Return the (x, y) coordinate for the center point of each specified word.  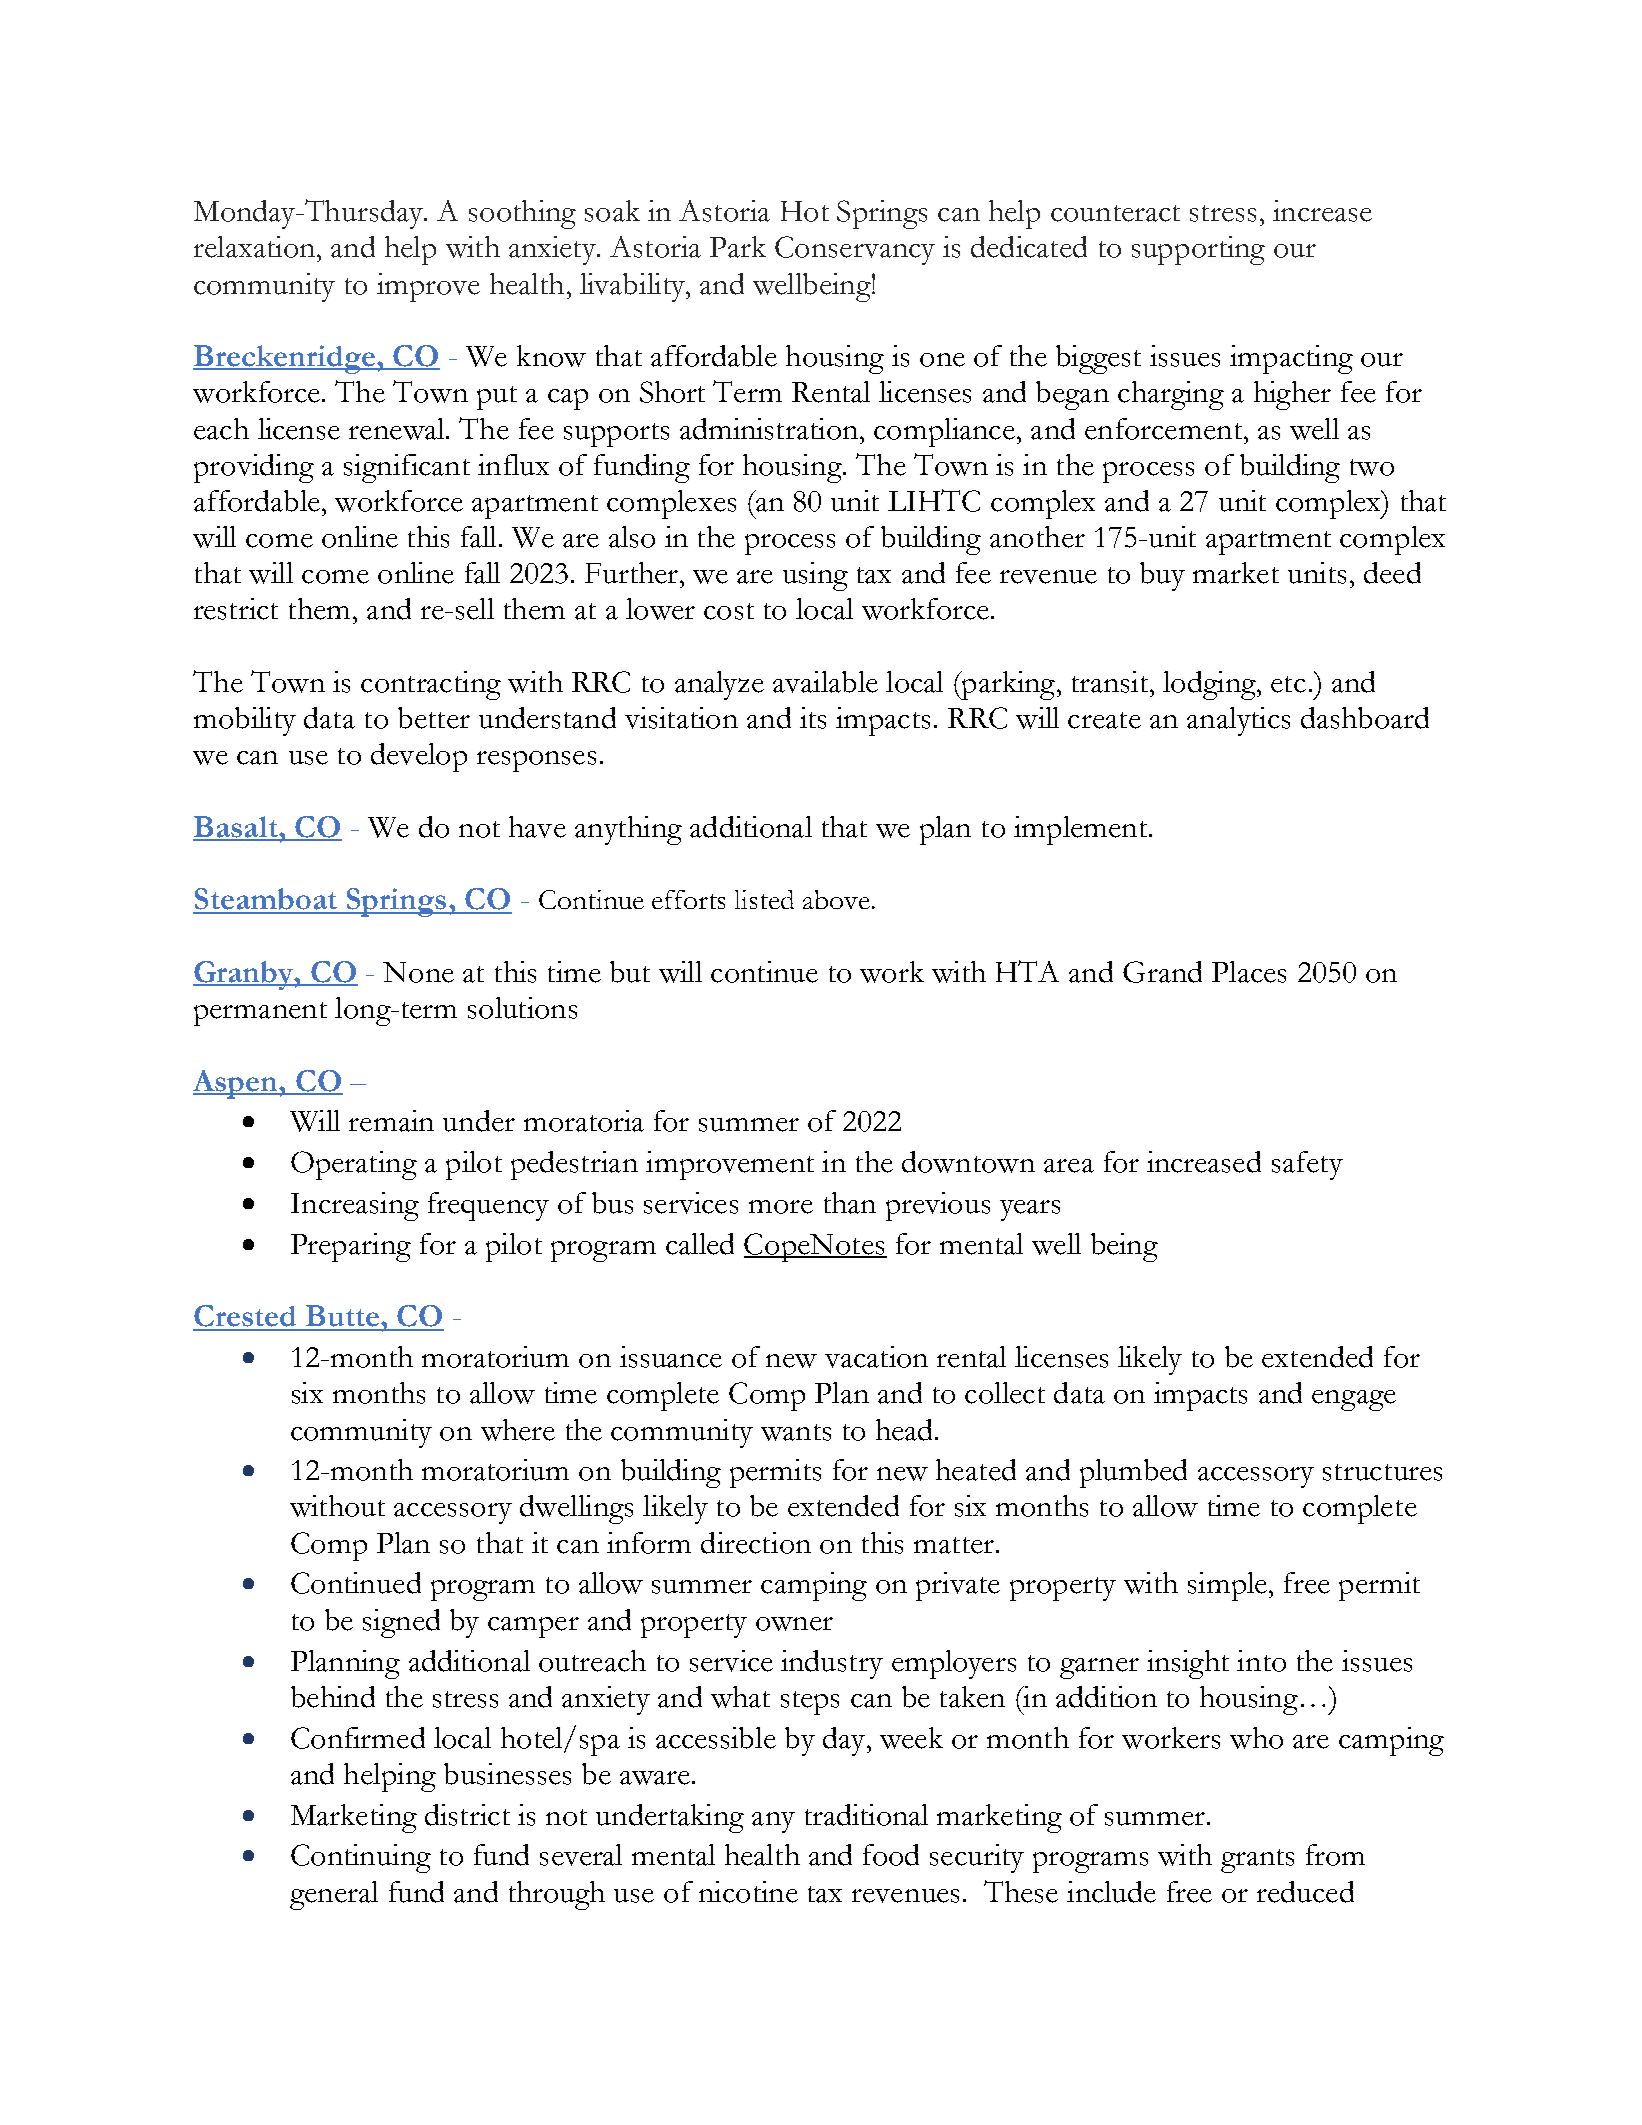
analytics (1238, 721)
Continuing (361, 1858)
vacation (876, 1357)
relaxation (256, 247)
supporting (1198, 250)
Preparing (351, 1247)
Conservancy (855, 250)
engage (1354, 1400)
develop (419, 757)
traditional (866, 1815)
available (825, 682)
